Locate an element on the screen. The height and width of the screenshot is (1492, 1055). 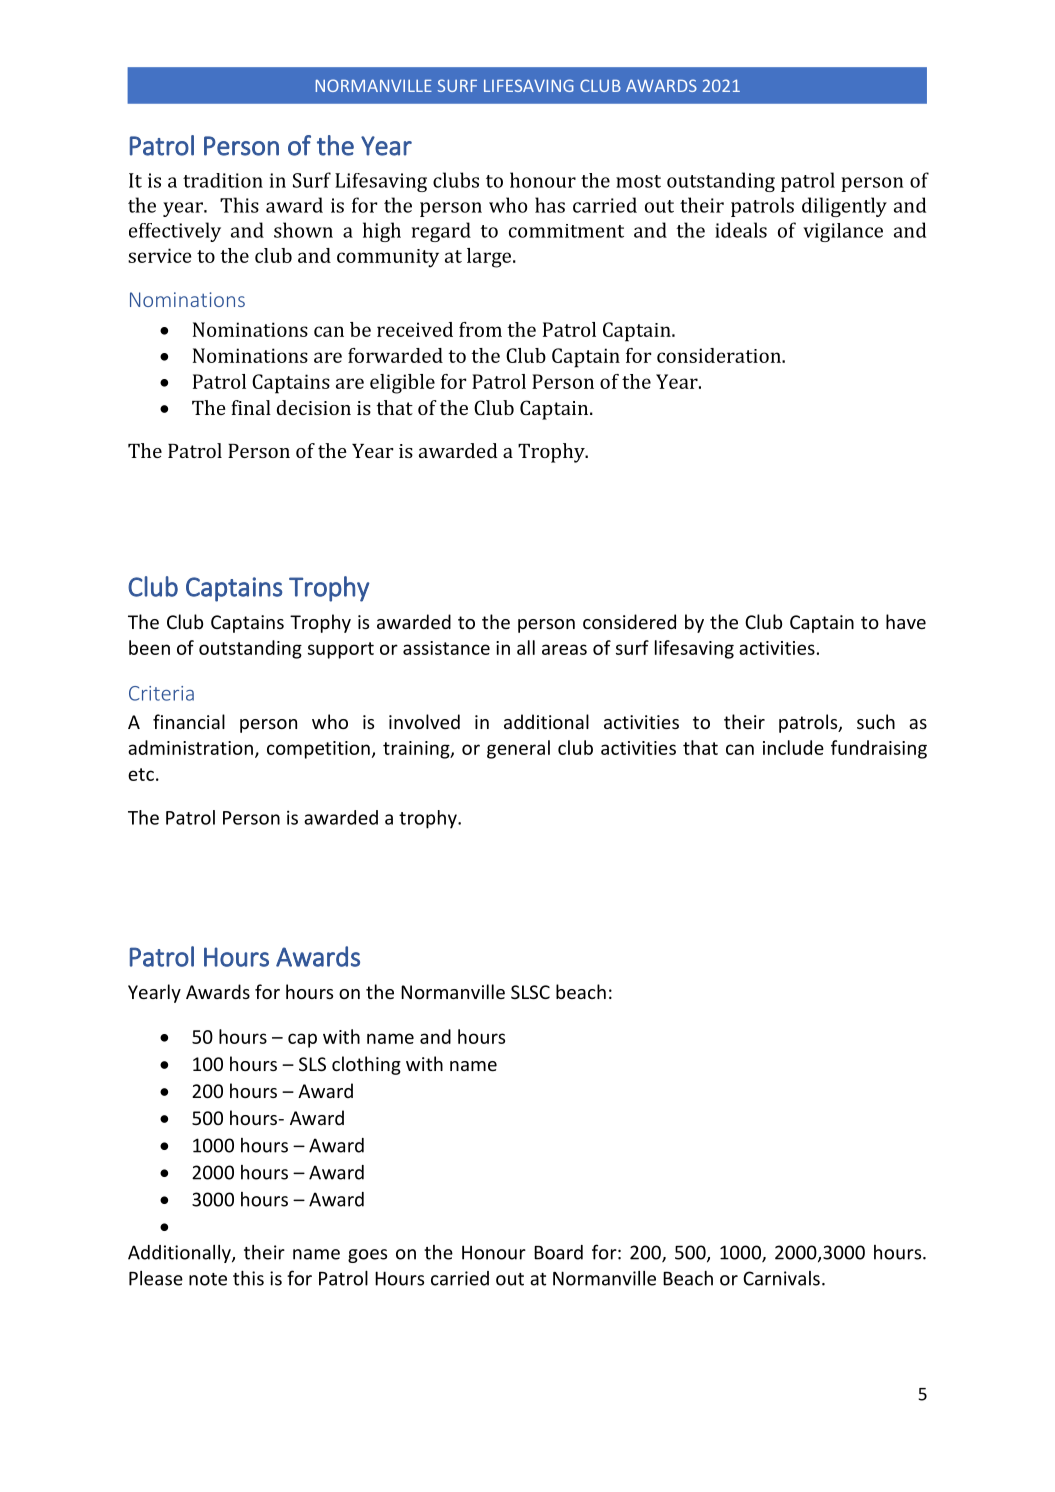
tradition is located at coordinates (223, 180).
